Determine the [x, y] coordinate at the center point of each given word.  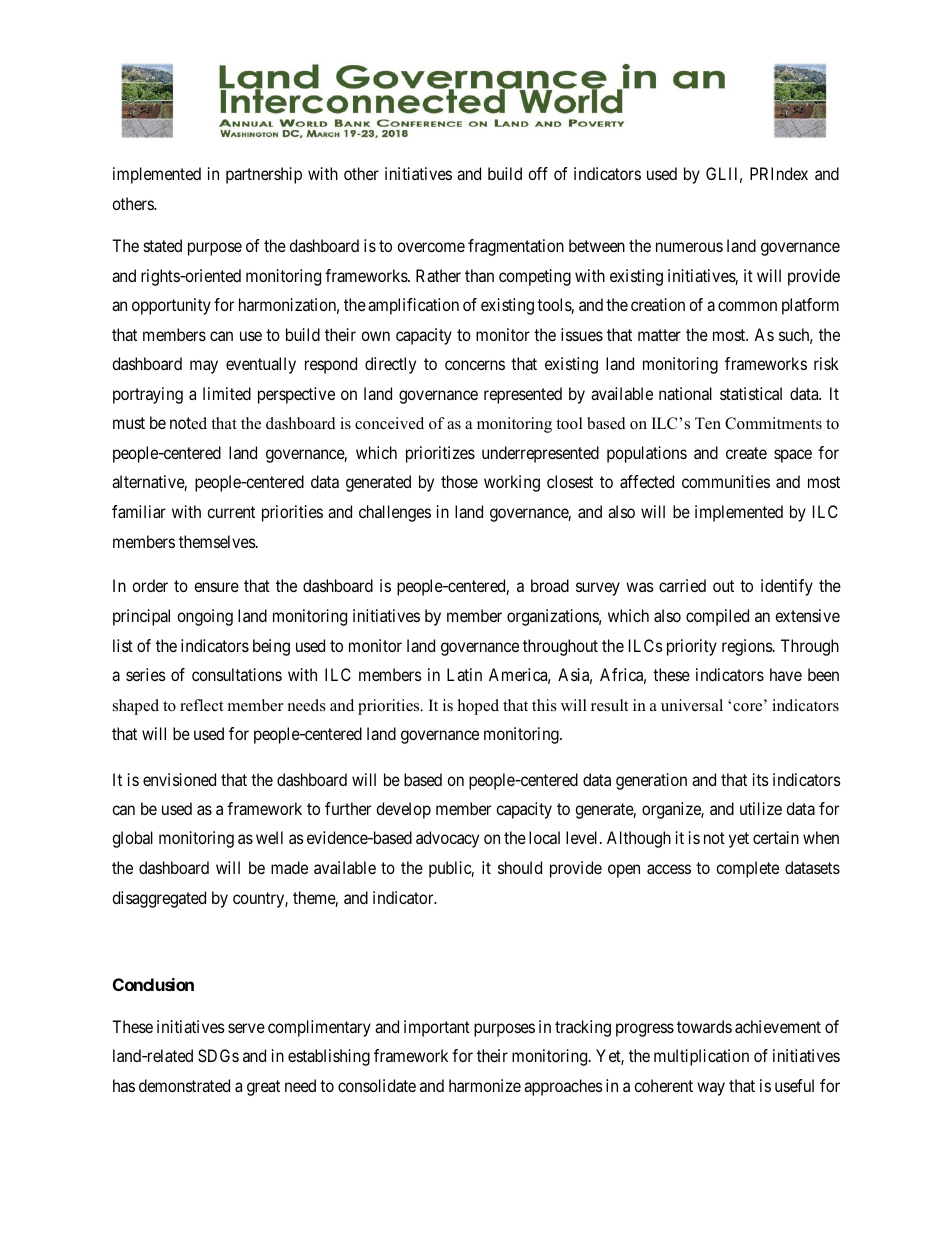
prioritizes [440, 454]
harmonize [485, 1085]
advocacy [447, 839]
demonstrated [184, 1085]
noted [188, 423]
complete [747, 869]
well [269, 837]
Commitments [773, 423]
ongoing [205, 617]
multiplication [701, 1057]
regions [748, 647]
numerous [689, 247]
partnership [264, 175]
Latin [464, 674]
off [538, 173]
